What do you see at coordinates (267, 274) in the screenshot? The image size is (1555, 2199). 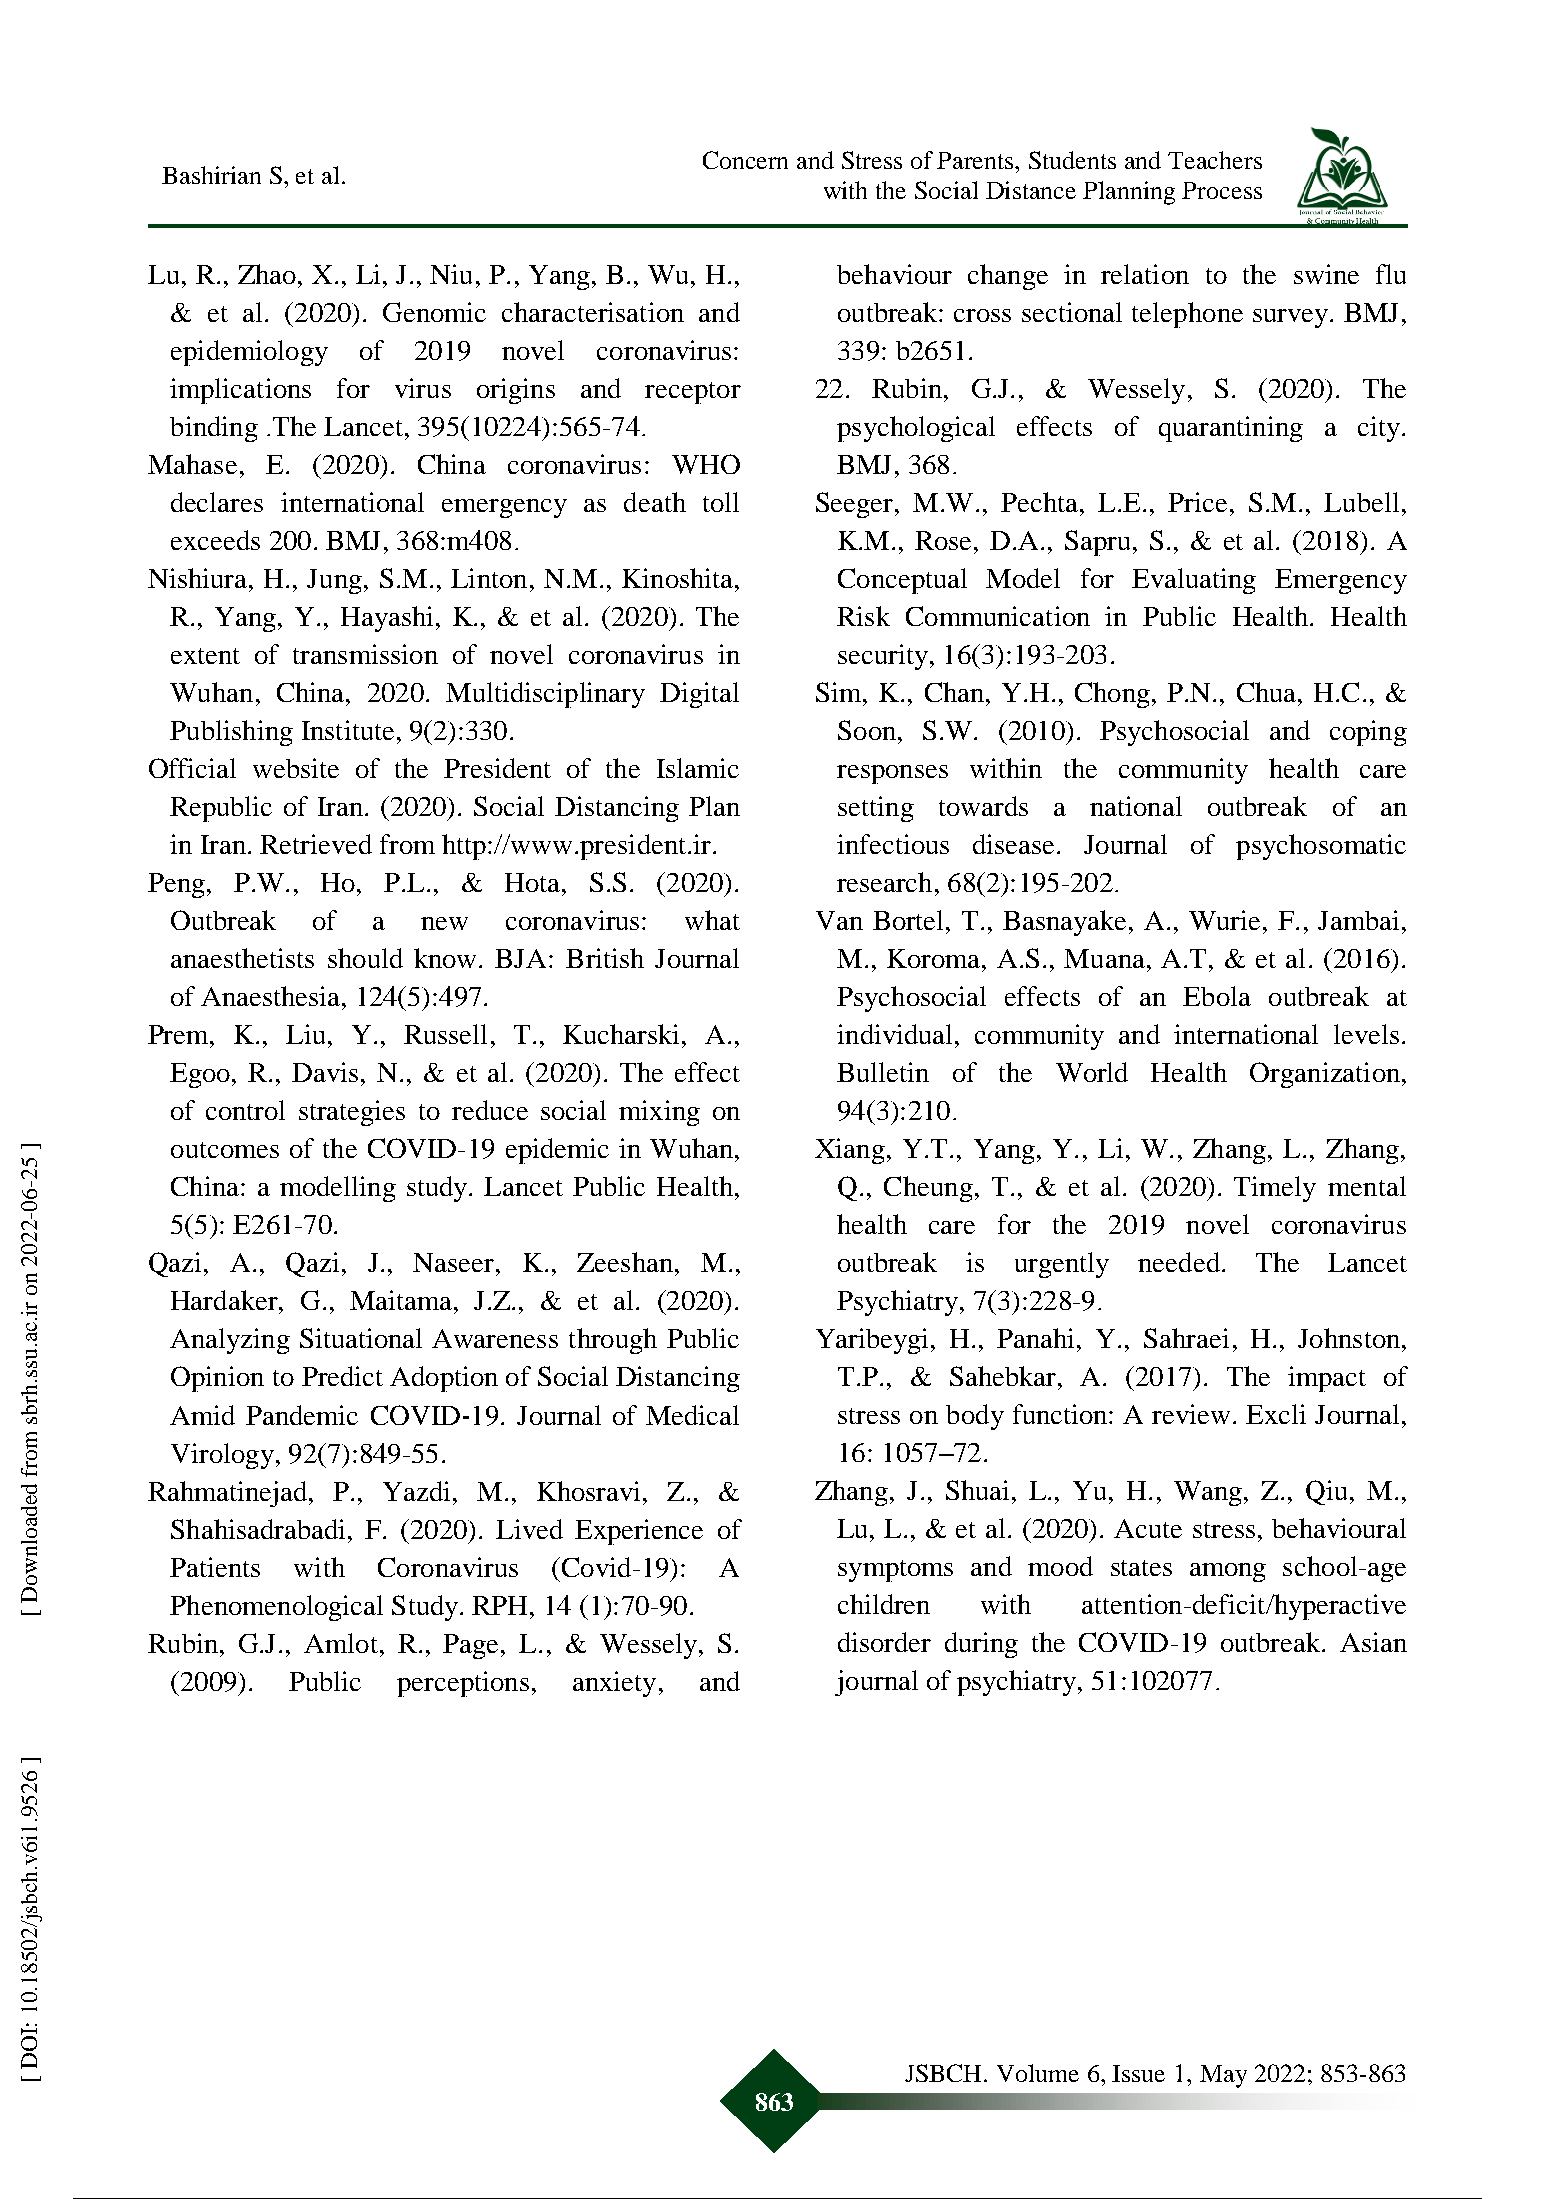 I see `Zhao` at bounding box center [267, 274].
